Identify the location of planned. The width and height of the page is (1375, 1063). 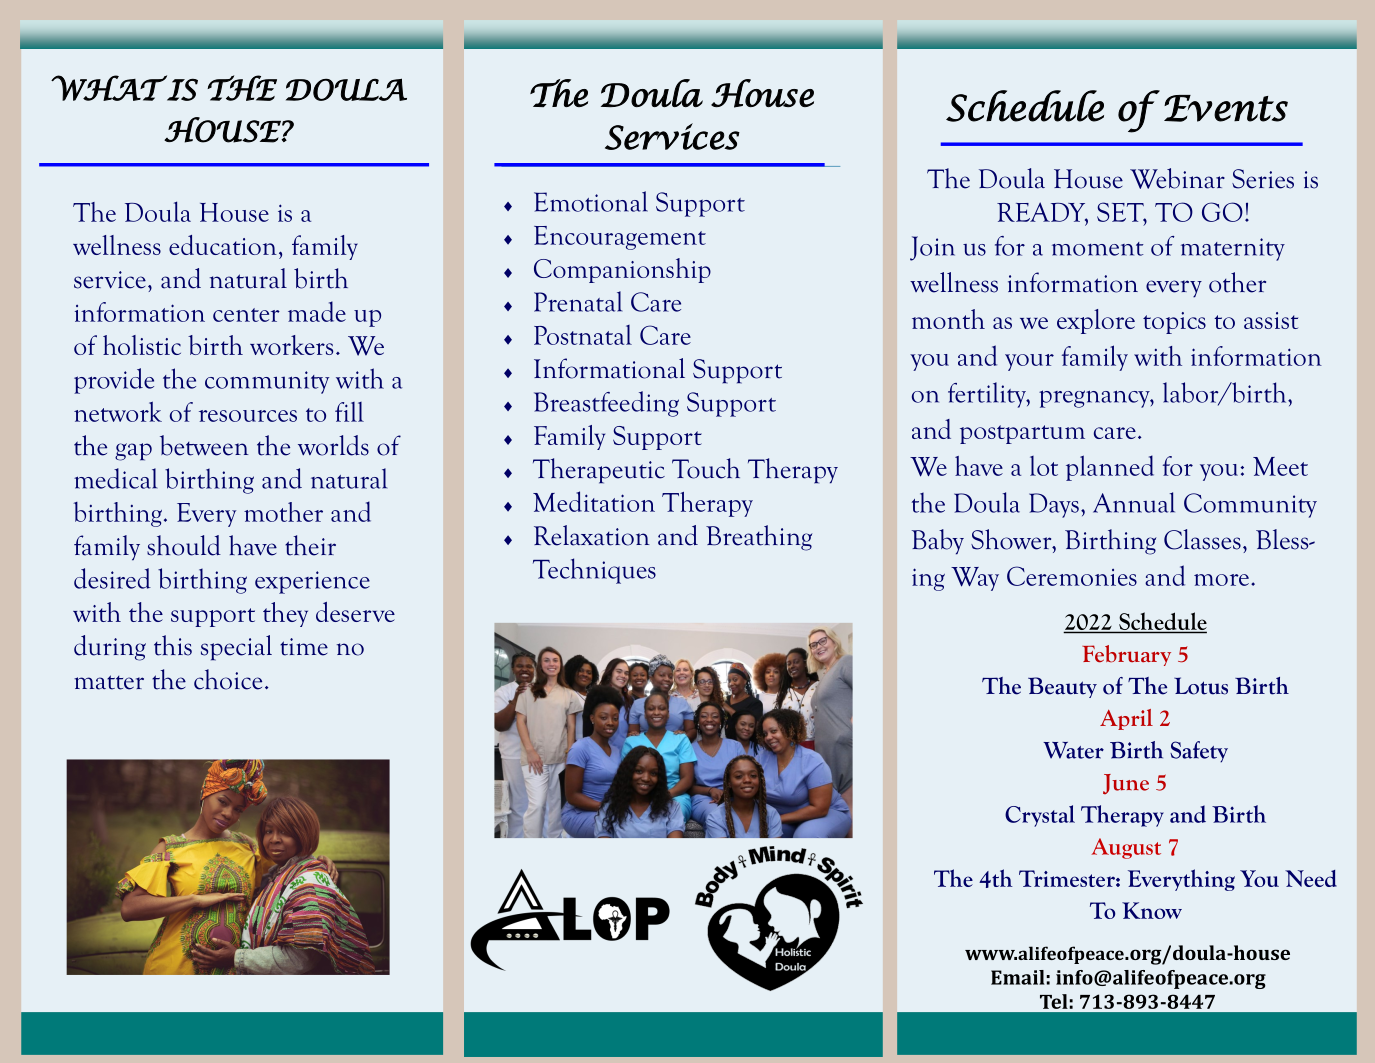
(1110, 468).
